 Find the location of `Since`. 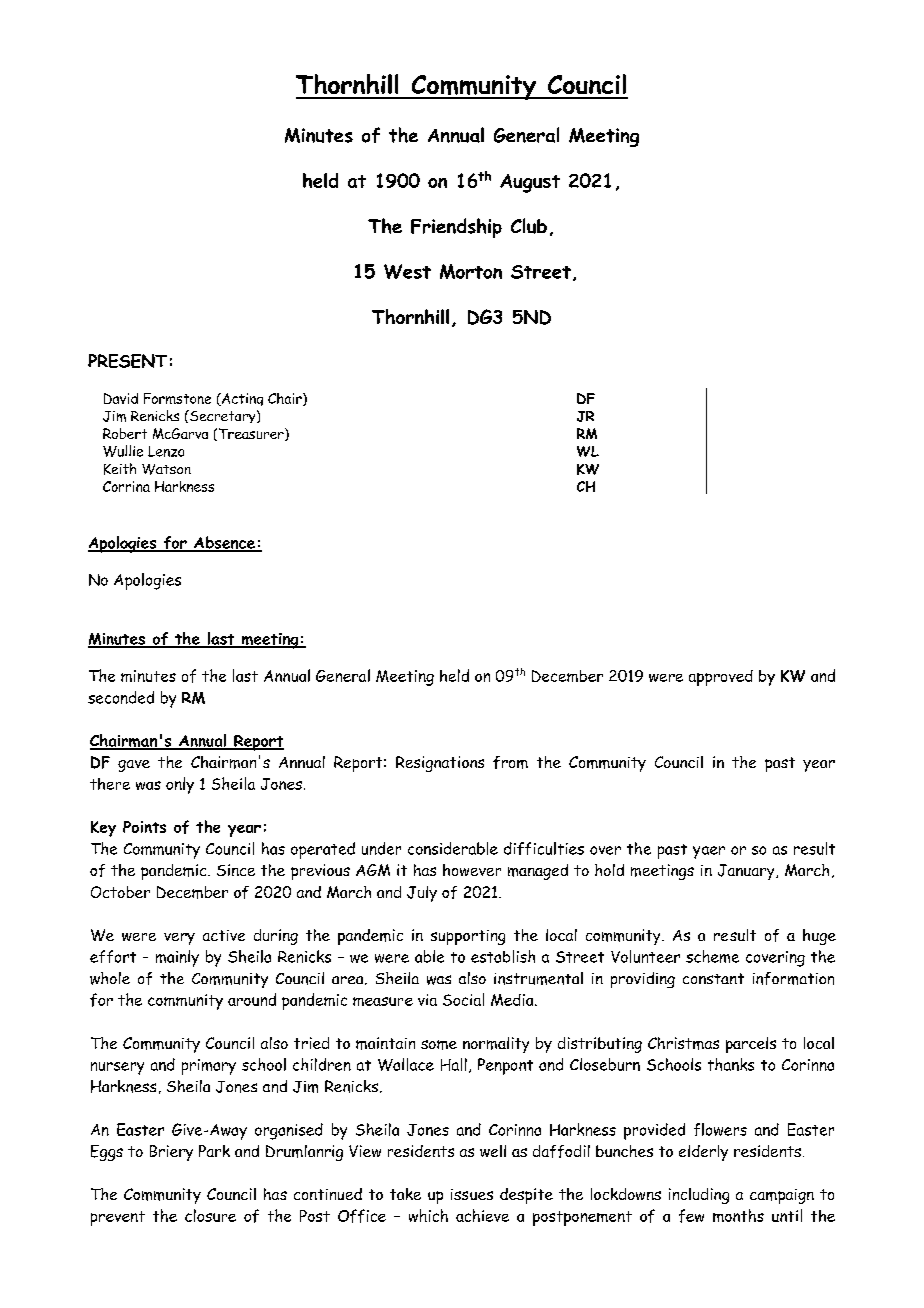

Since is located at coordinates (236, 870).
